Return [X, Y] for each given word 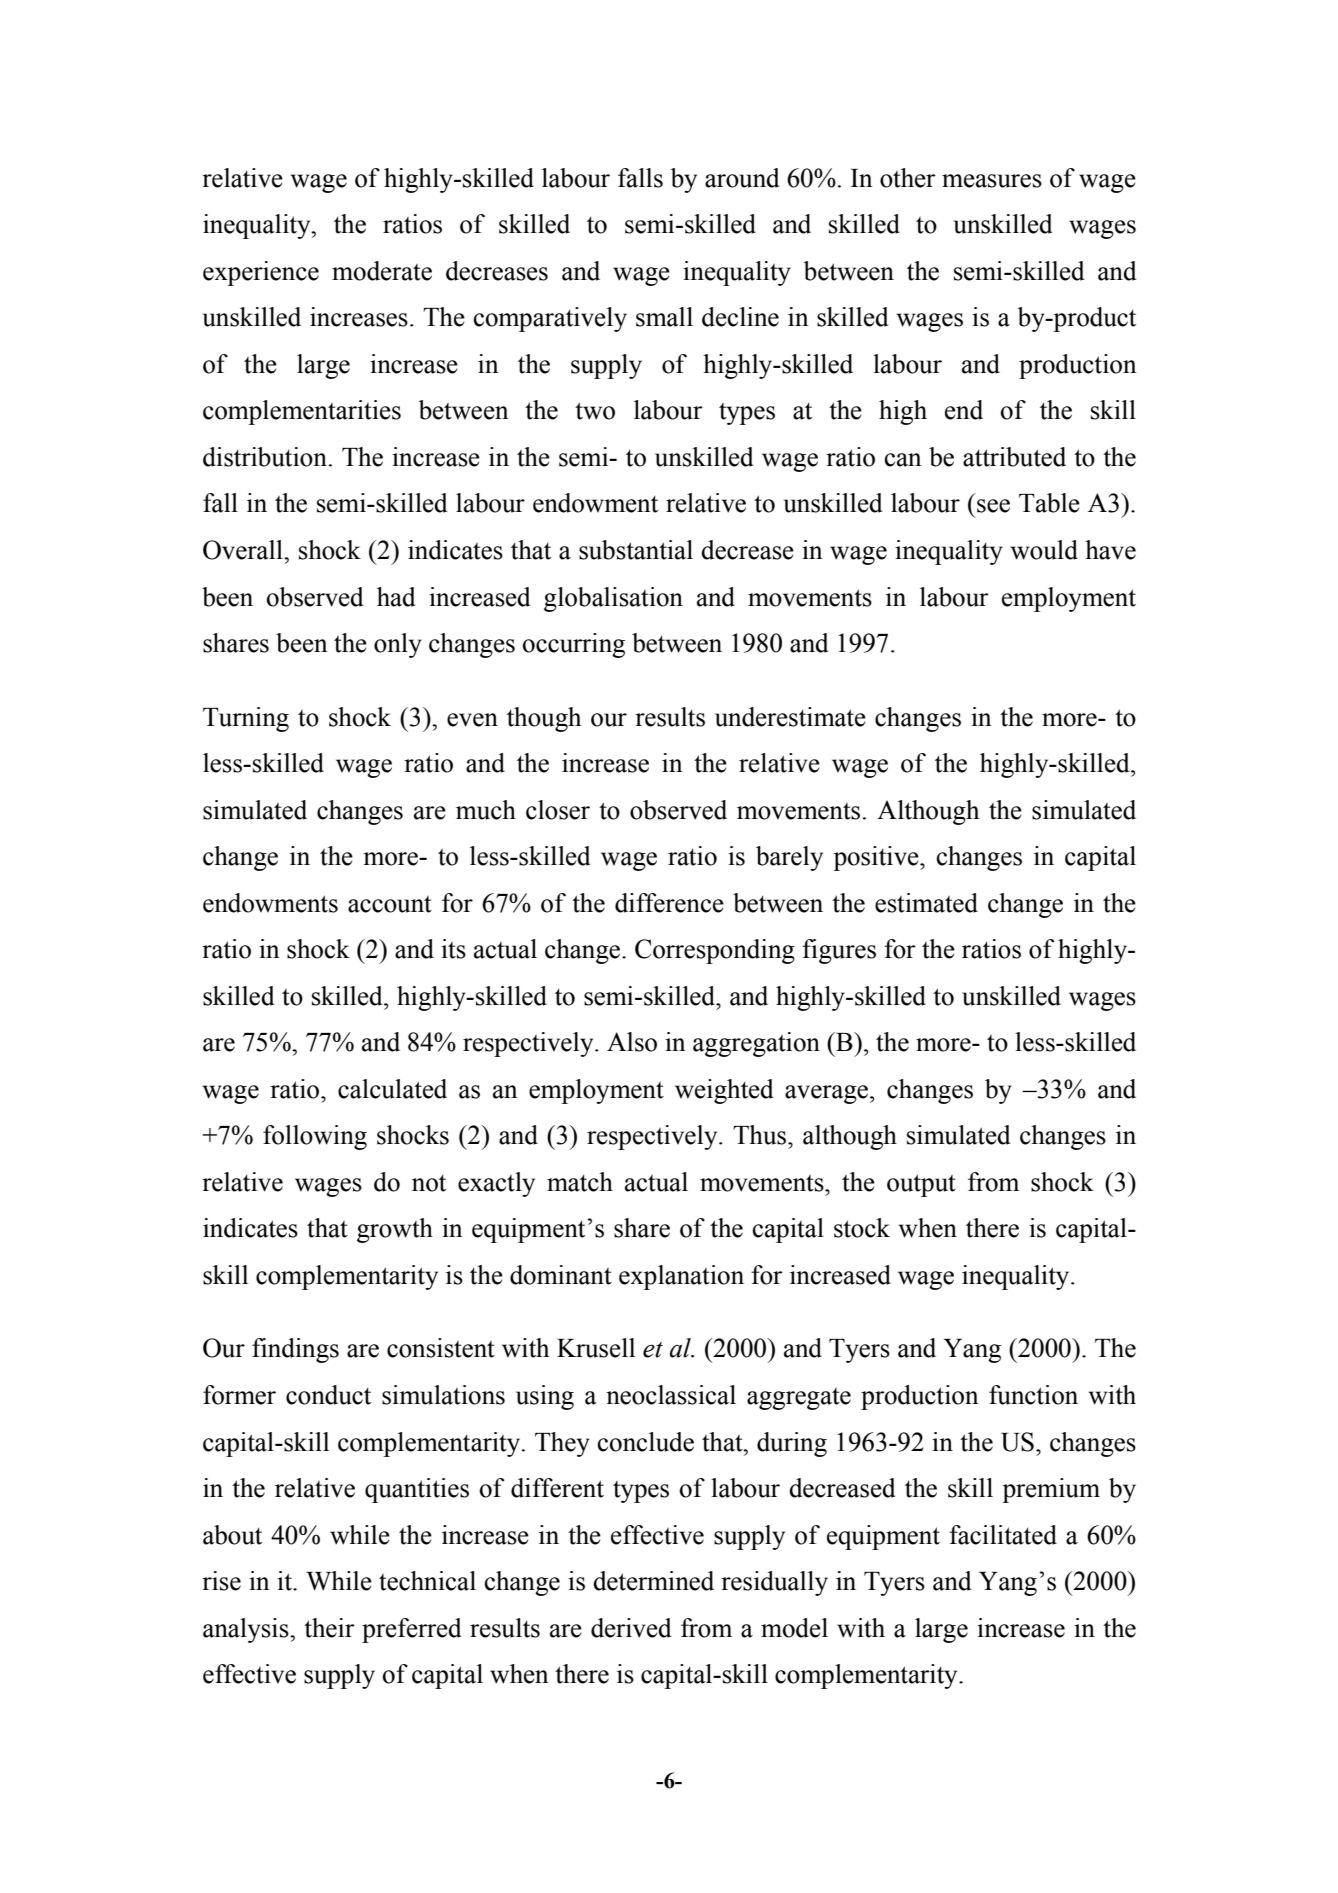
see [993, 506]
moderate [382, 271]
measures [992, 181]
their [329, 1628]
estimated [926, 903]
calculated [392, 1089]
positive [877, 858]
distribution [265, 457]
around [742, 178]
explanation [681, 1277]
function [1033, 1395]
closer [558, 810]
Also [632, 1042]
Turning [246, 719]
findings [295, 1350]
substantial [636, 550]
